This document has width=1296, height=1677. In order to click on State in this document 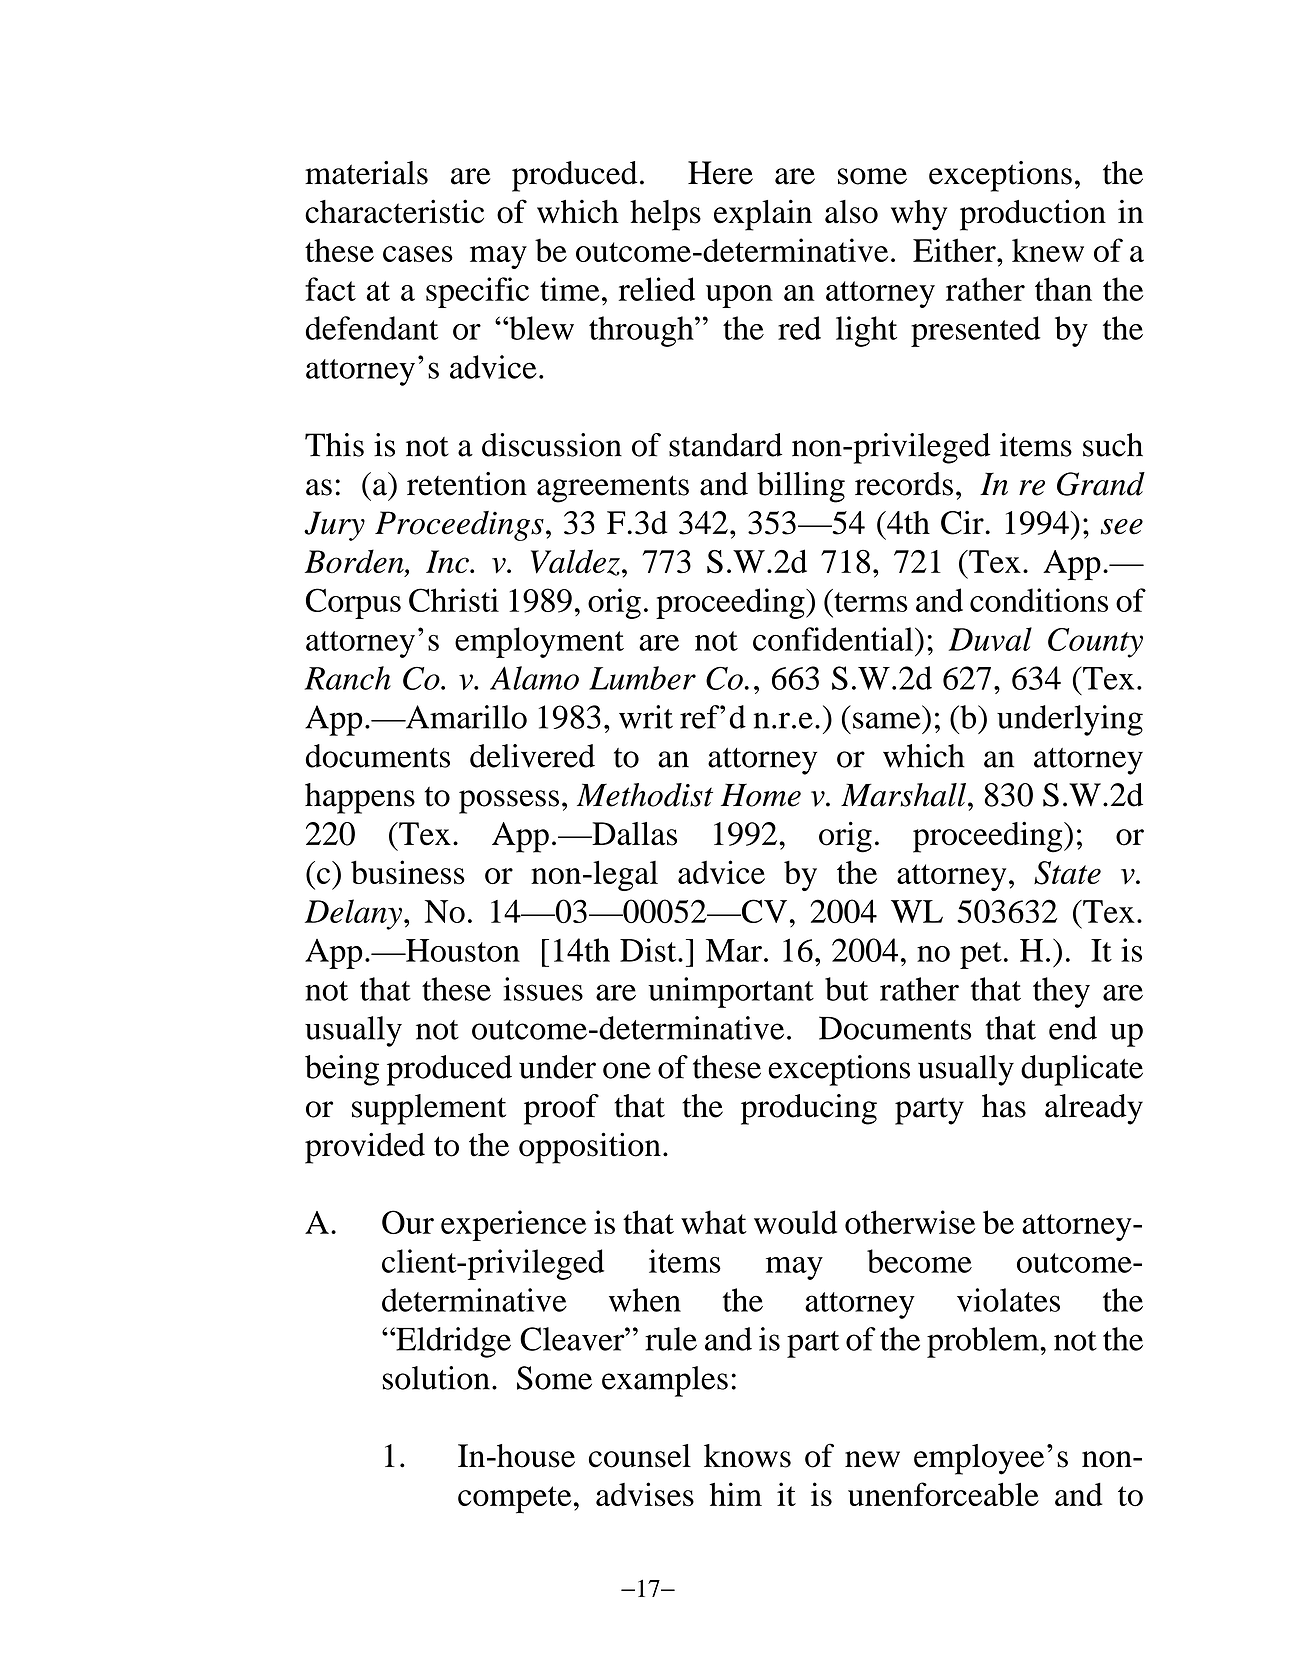, I will do `click(1067, 873)`.
